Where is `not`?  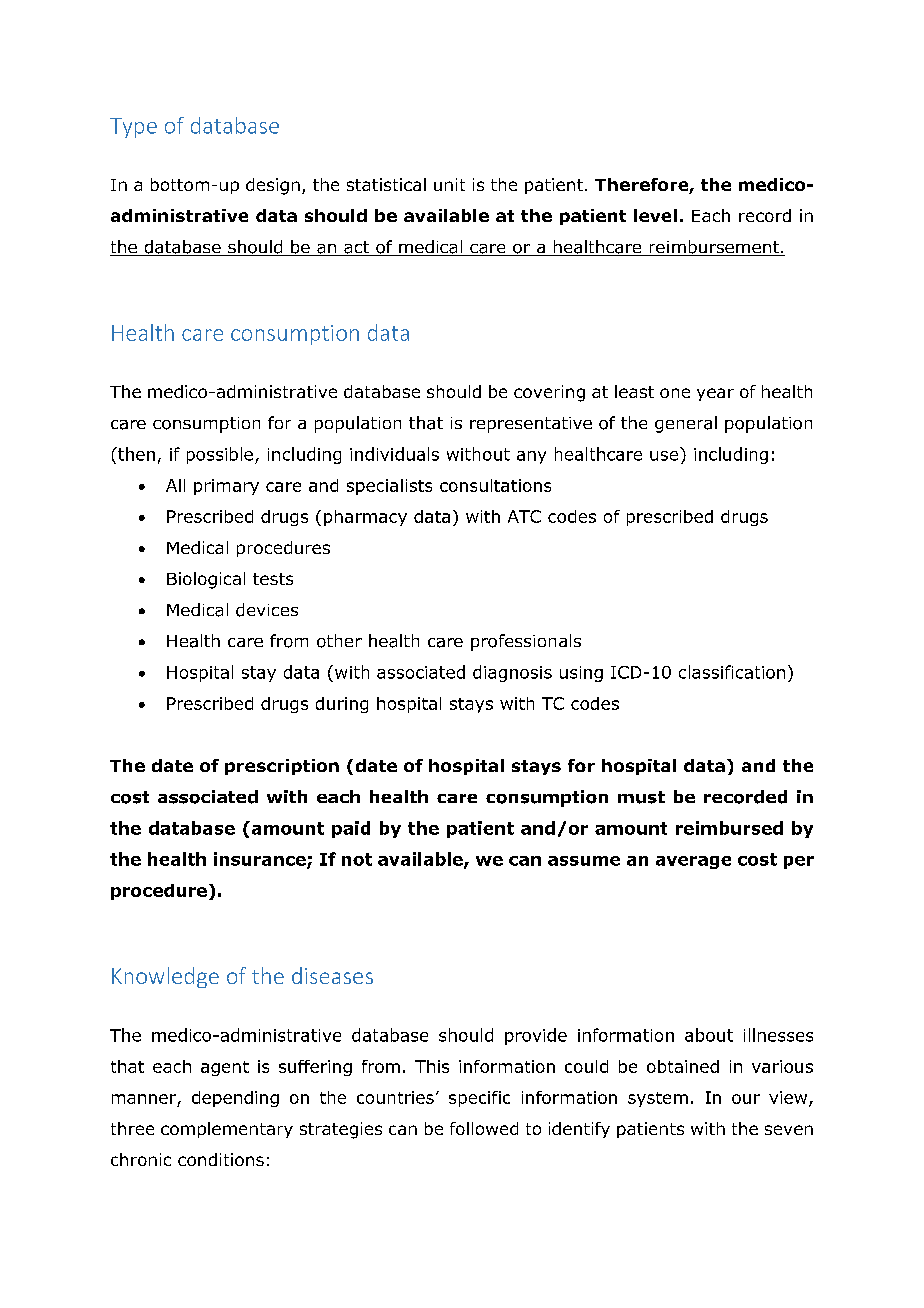
not is located at coordinates (357, 859).
